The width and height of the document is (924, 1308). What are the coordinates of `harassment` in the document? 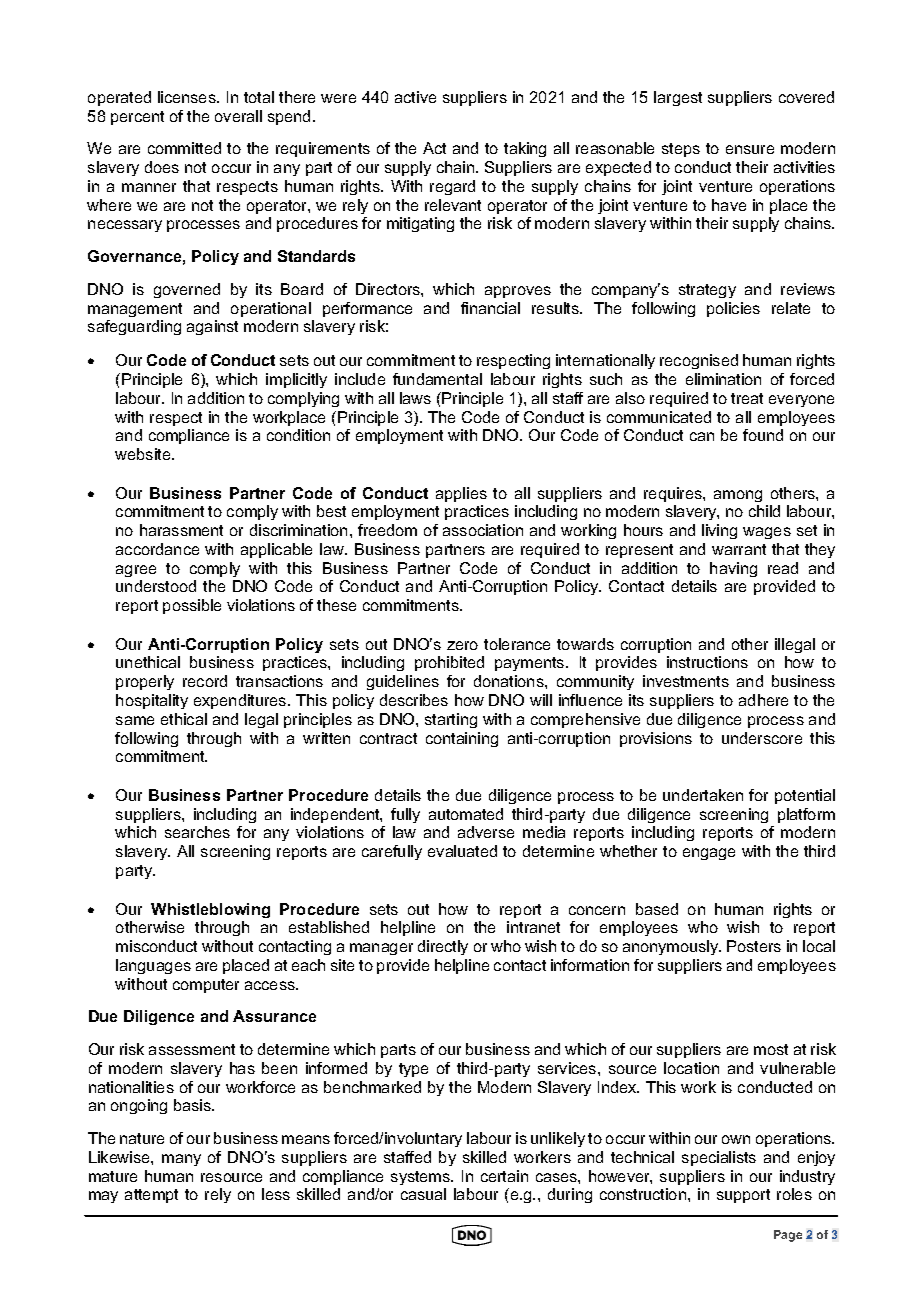 It's located at (181, 530).
